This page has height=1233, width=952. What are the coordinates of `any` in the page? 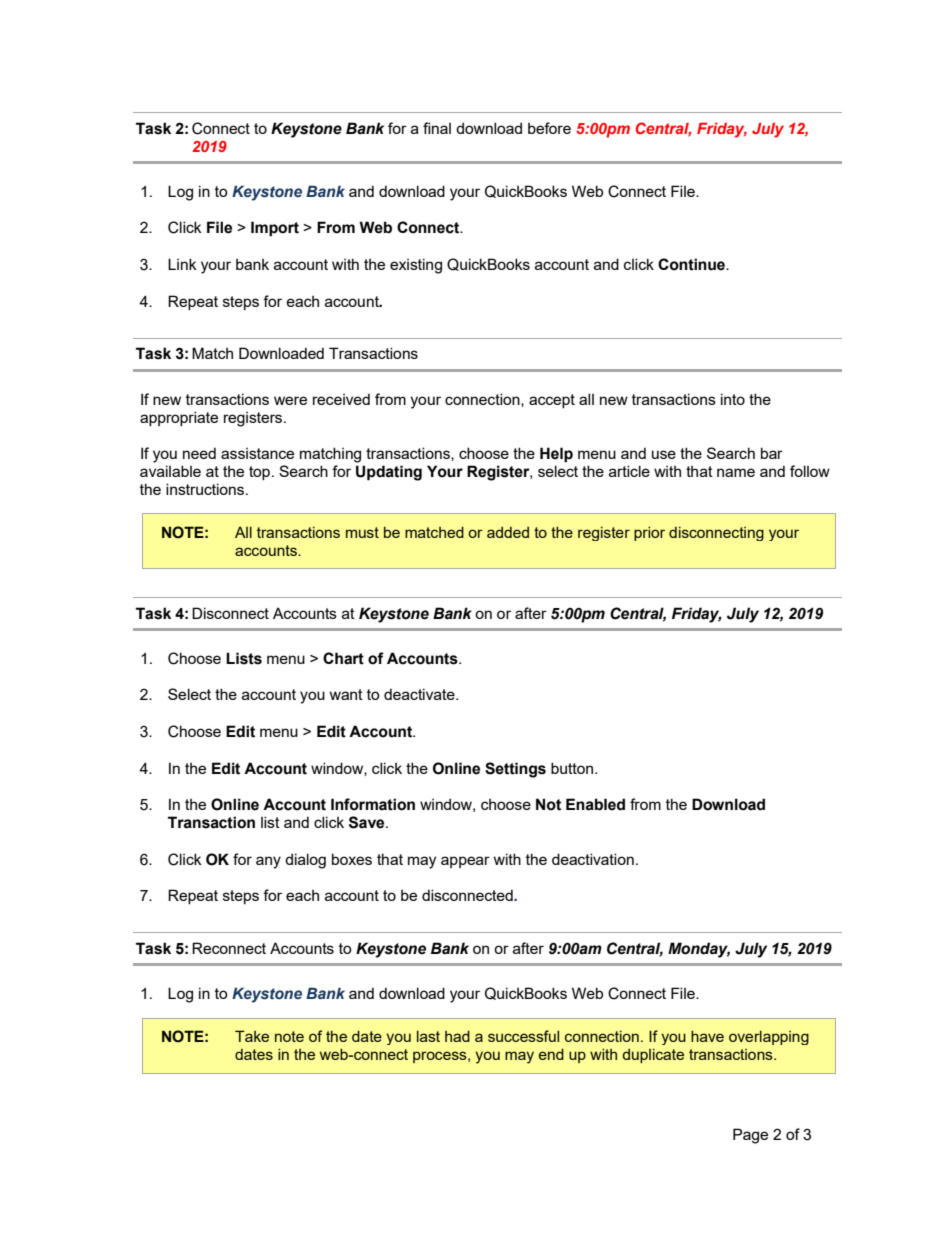 It's located at (268, 862).
